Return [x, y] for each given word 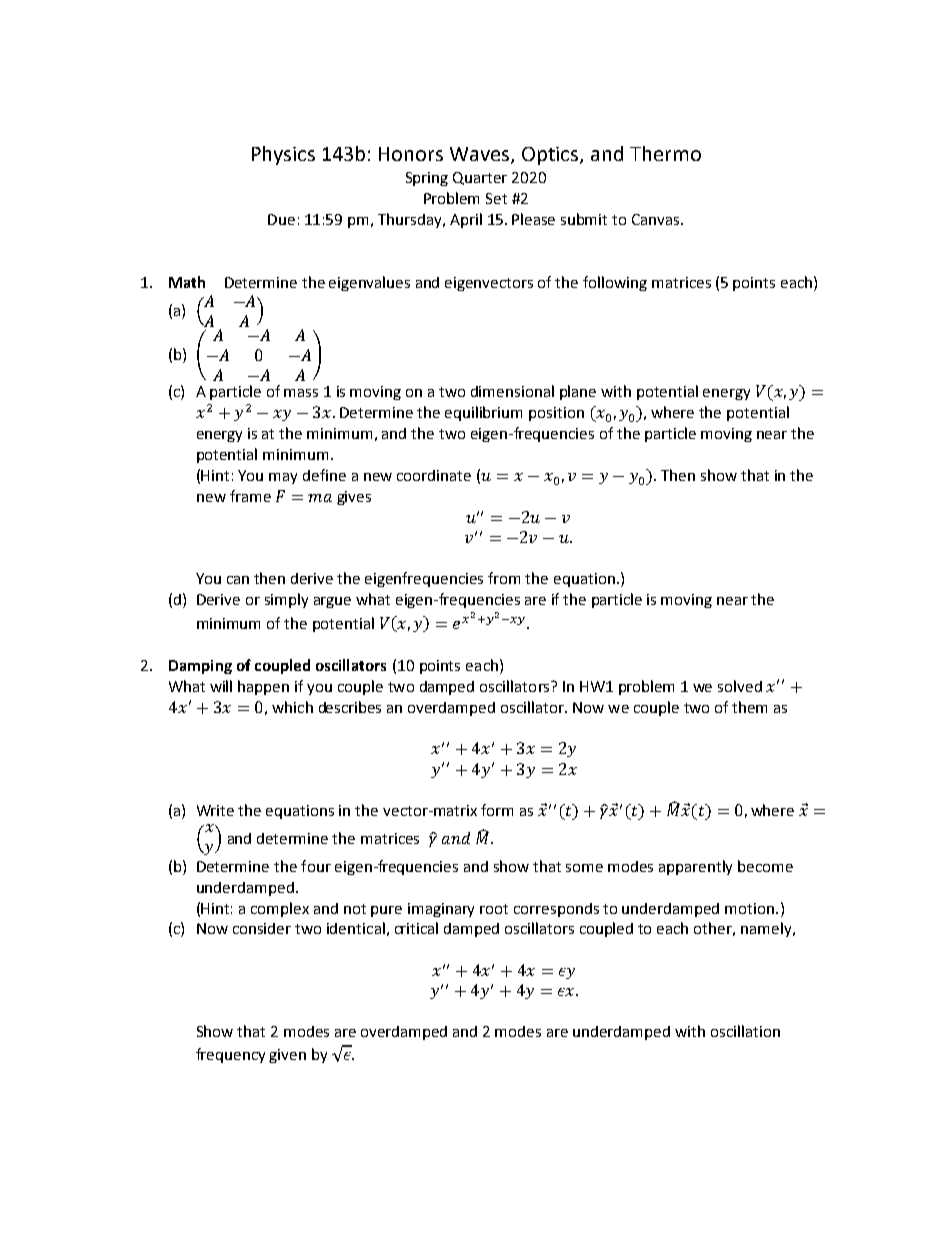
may [283, 478]
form [497, 810]
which [292, 707]
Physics [283, 155]
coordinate [434, 475]
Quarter [480, 178]
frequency [230, 1055]
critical [416, 928]
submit [584, 219]
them [749, 707]
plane [578, 392]
